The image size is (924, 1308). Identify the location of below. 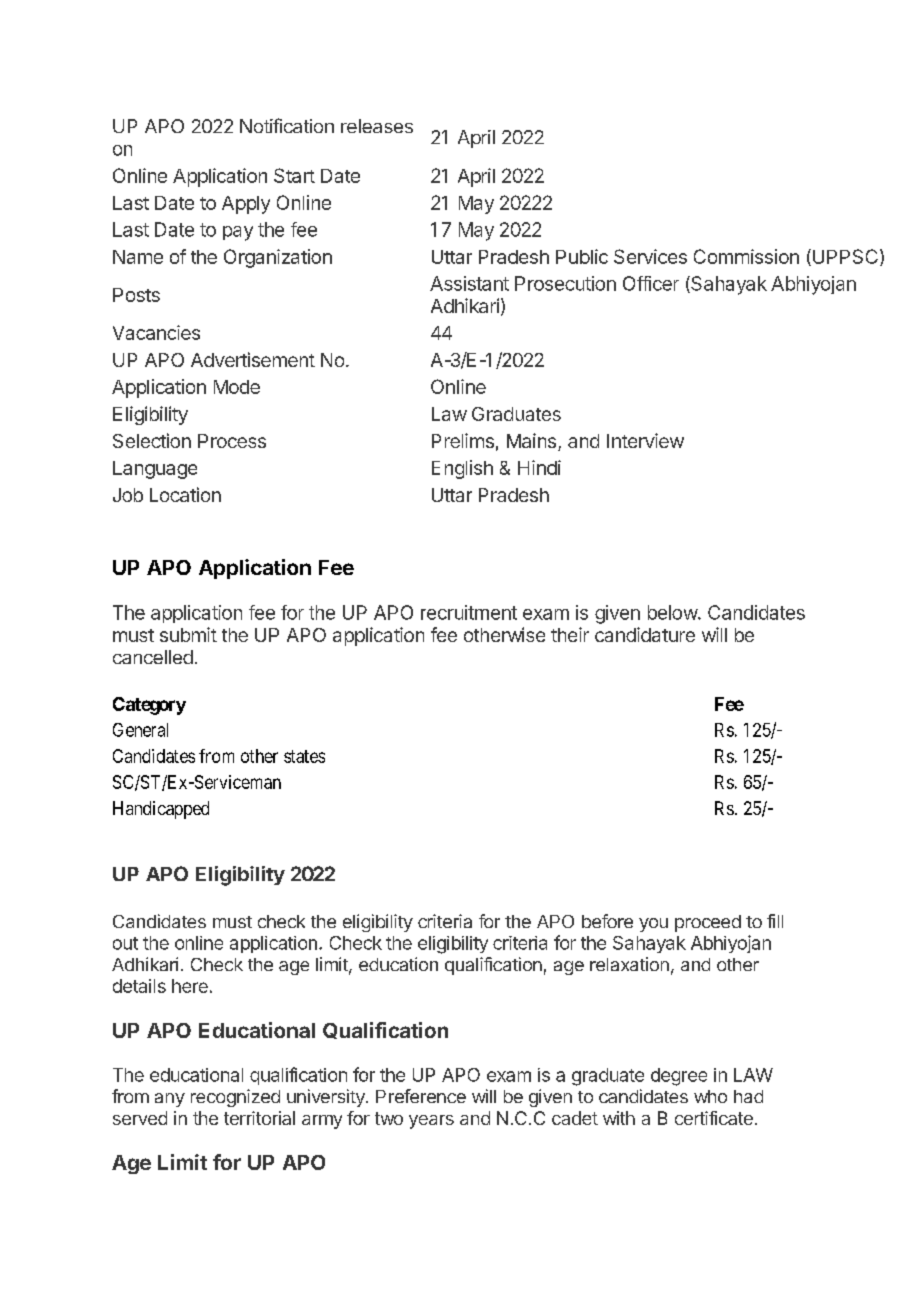
(673, 612).
